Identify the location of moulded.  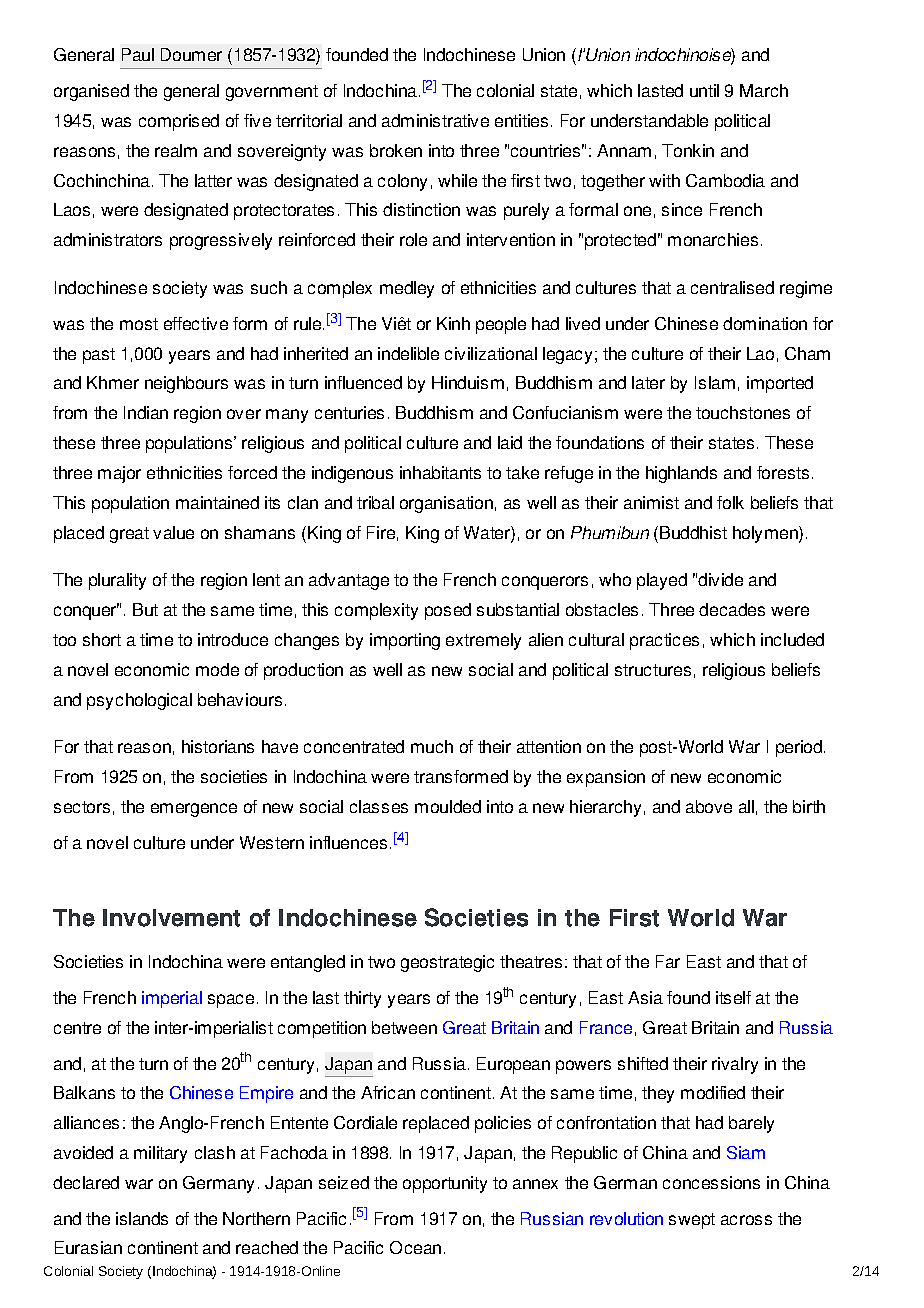
(448, 806).
